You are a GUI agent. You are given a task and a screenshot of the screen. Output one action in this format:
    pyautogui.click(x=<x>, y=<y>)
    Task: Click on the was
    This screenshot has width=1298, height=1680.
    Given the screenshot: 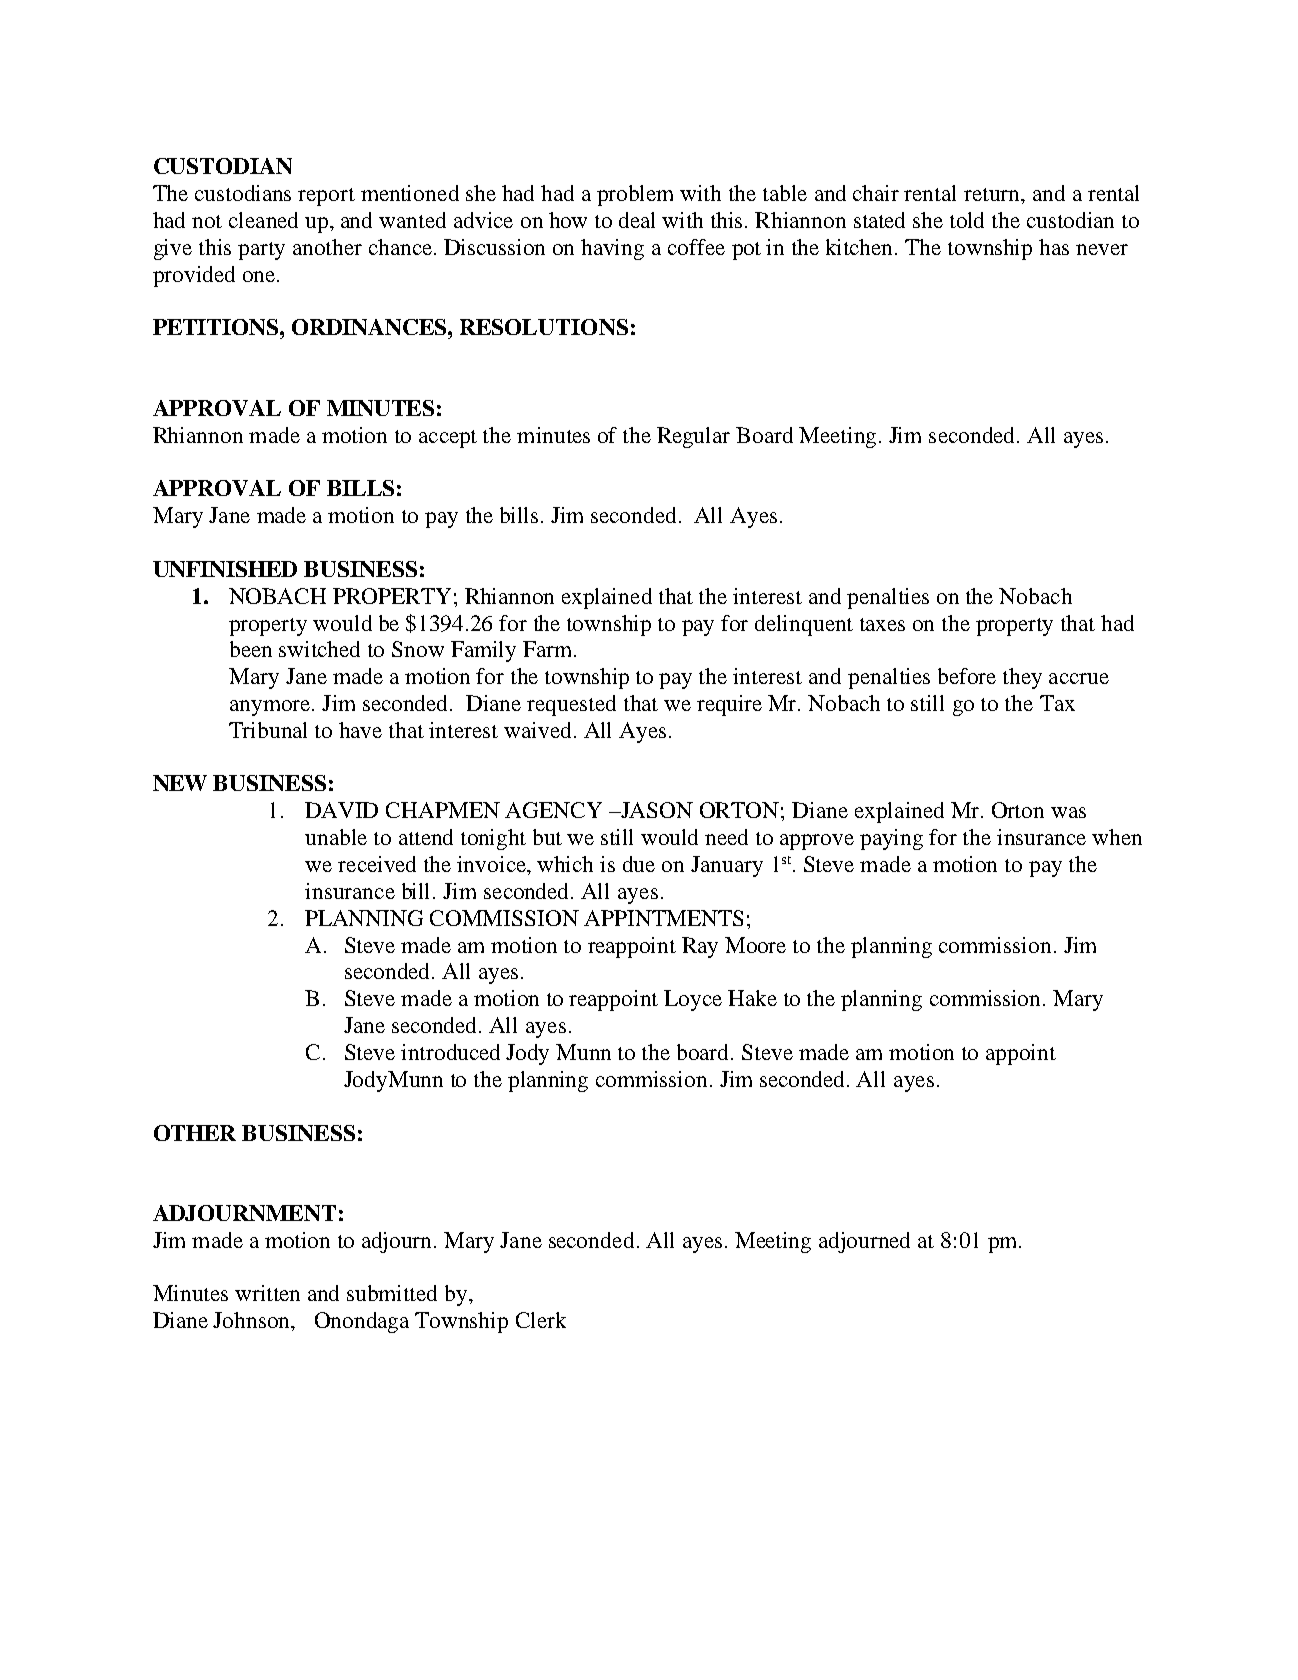 What is the action you would take?
    pyautogui.click(x=1068, y=812)
